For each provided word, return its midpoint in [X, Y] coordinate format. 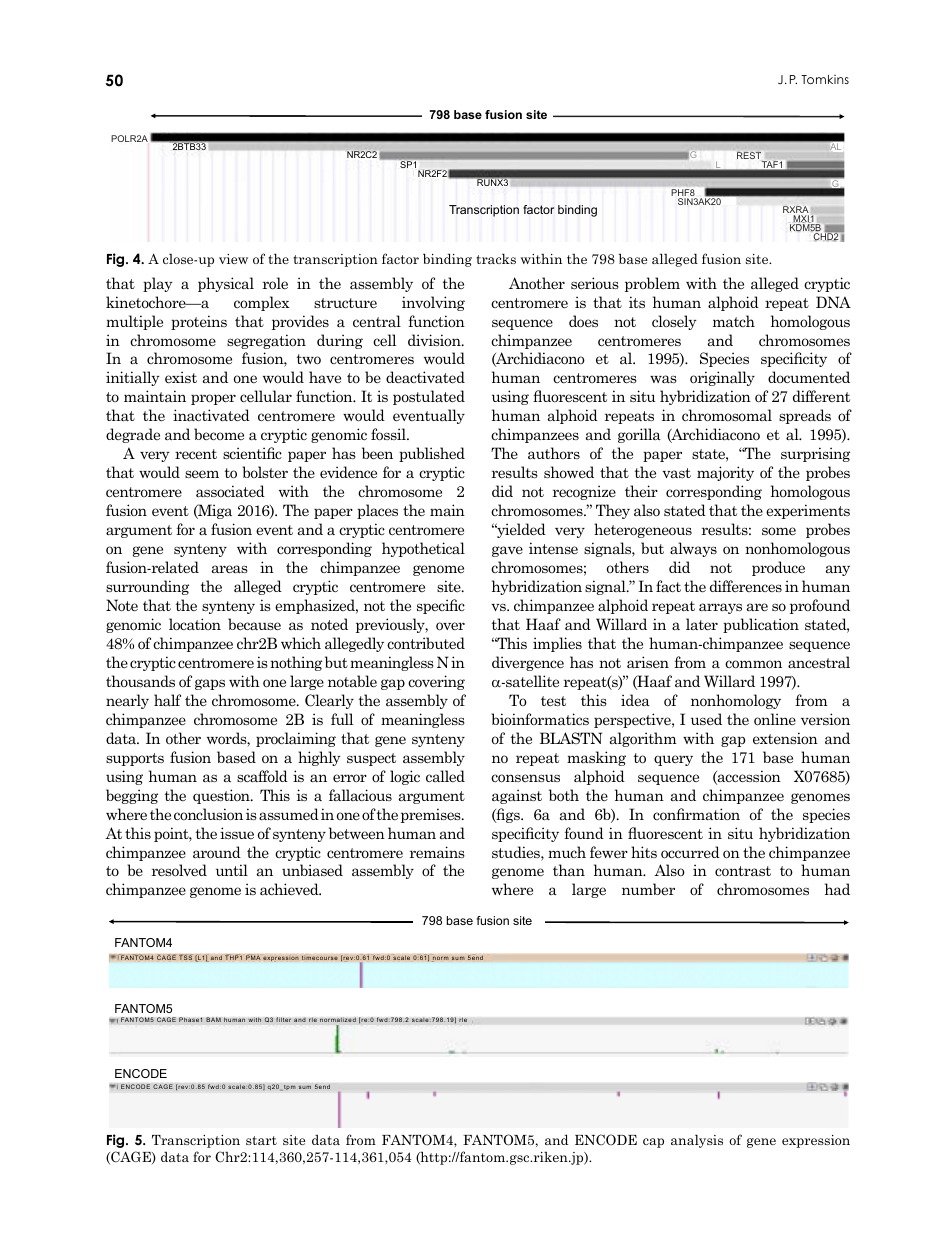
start [261, 1140]
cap [653, 1143]
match [734, 321]
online [775, 719]
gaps [210, 684]
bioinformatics [540, 719]
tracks [496, 258]
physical [226, 284]
